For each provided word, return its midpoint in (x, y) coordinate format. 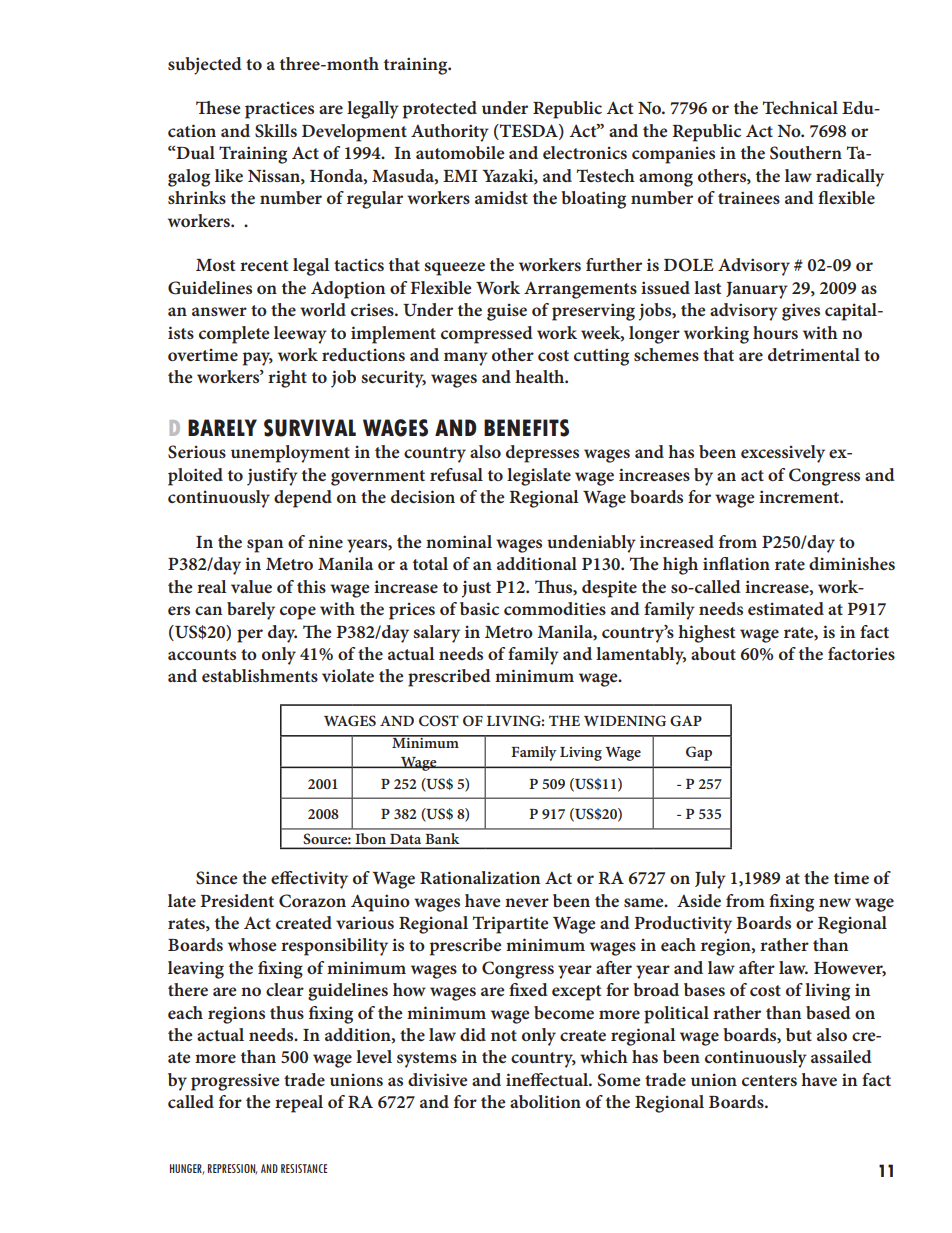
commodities (555, 608)
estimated (786, 608)
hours (775, 332)
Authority (450, 133)
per (250, 636)
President (237, 900)
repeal (299, 1104)
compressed (487, 335)
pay (258, 359)
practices (279, 110)
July (710, 880)
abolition (545, 1101)
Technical (800, 107)
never (527, 902)
